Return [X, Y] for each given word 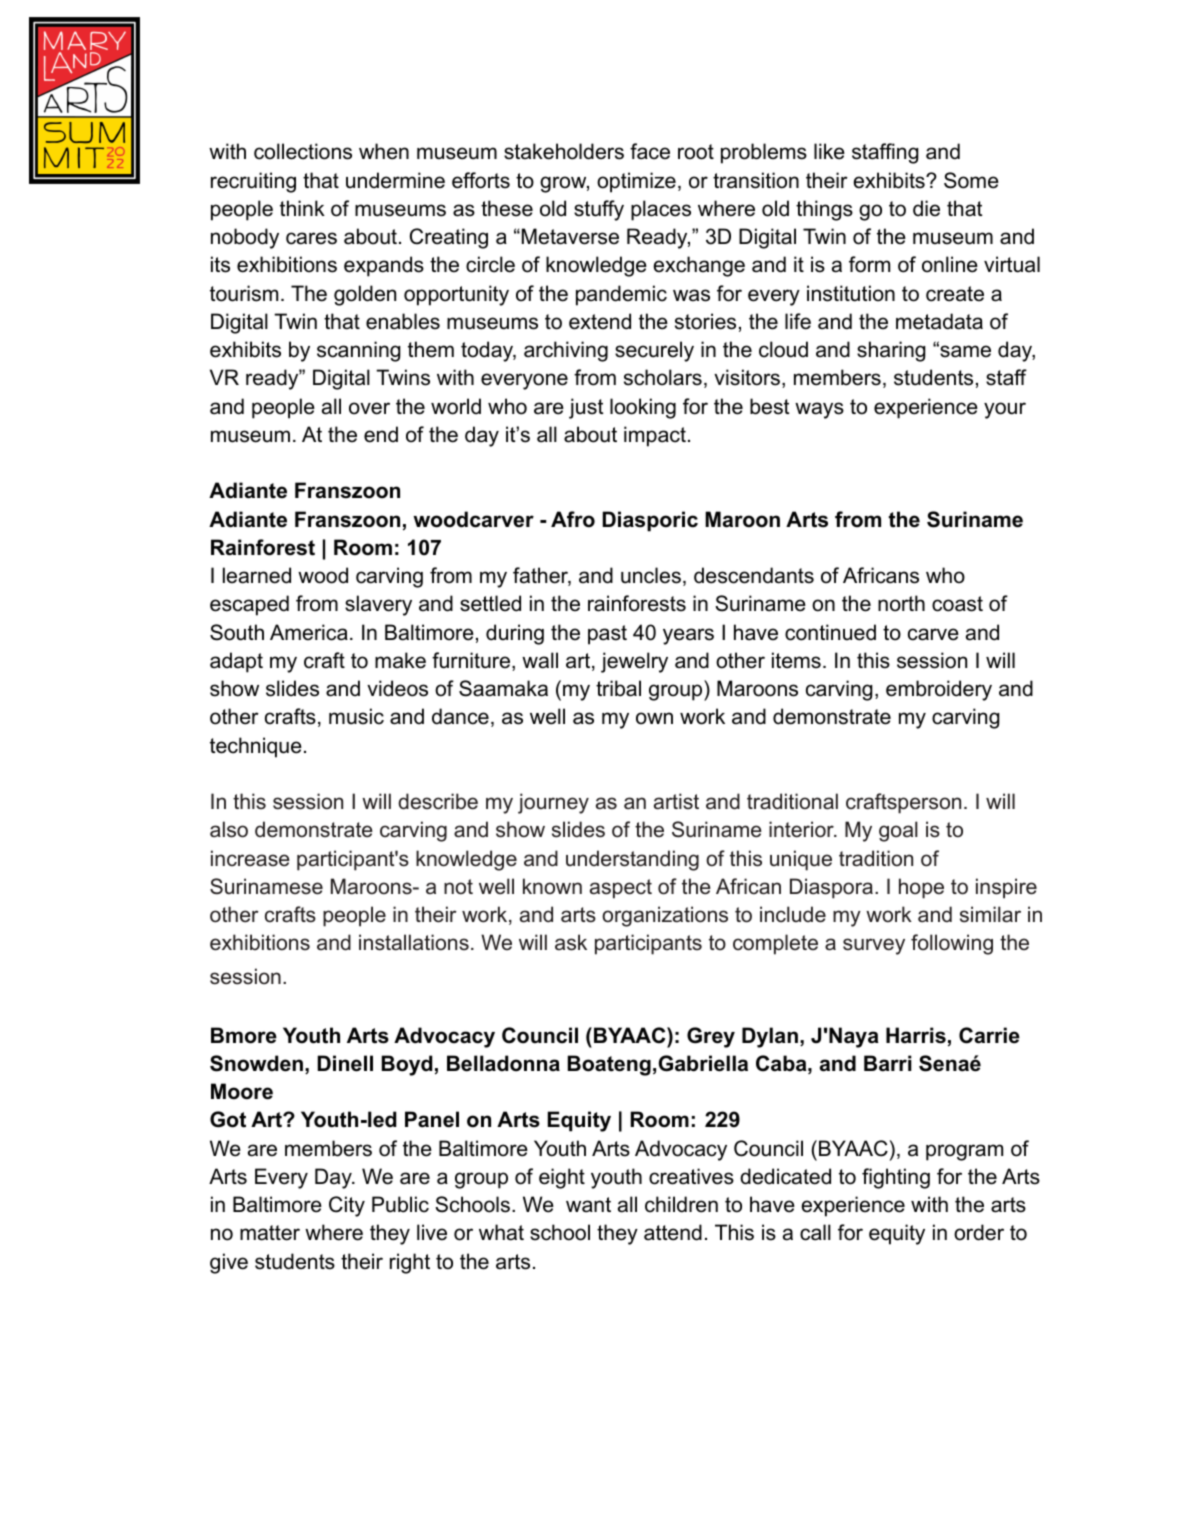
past [607, 635]
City [347, 1206]
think [302, 208]
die [926, 208]
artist [676, 801]
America [309, 632]
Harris [916, 1035]
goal [898, 831]
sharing [891, 351]
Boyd [407, 1065]
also [229, 829]
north [901, 603]
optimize [636, 182]
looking [643, 408]
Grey [711, 1037]
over [369, 408]
